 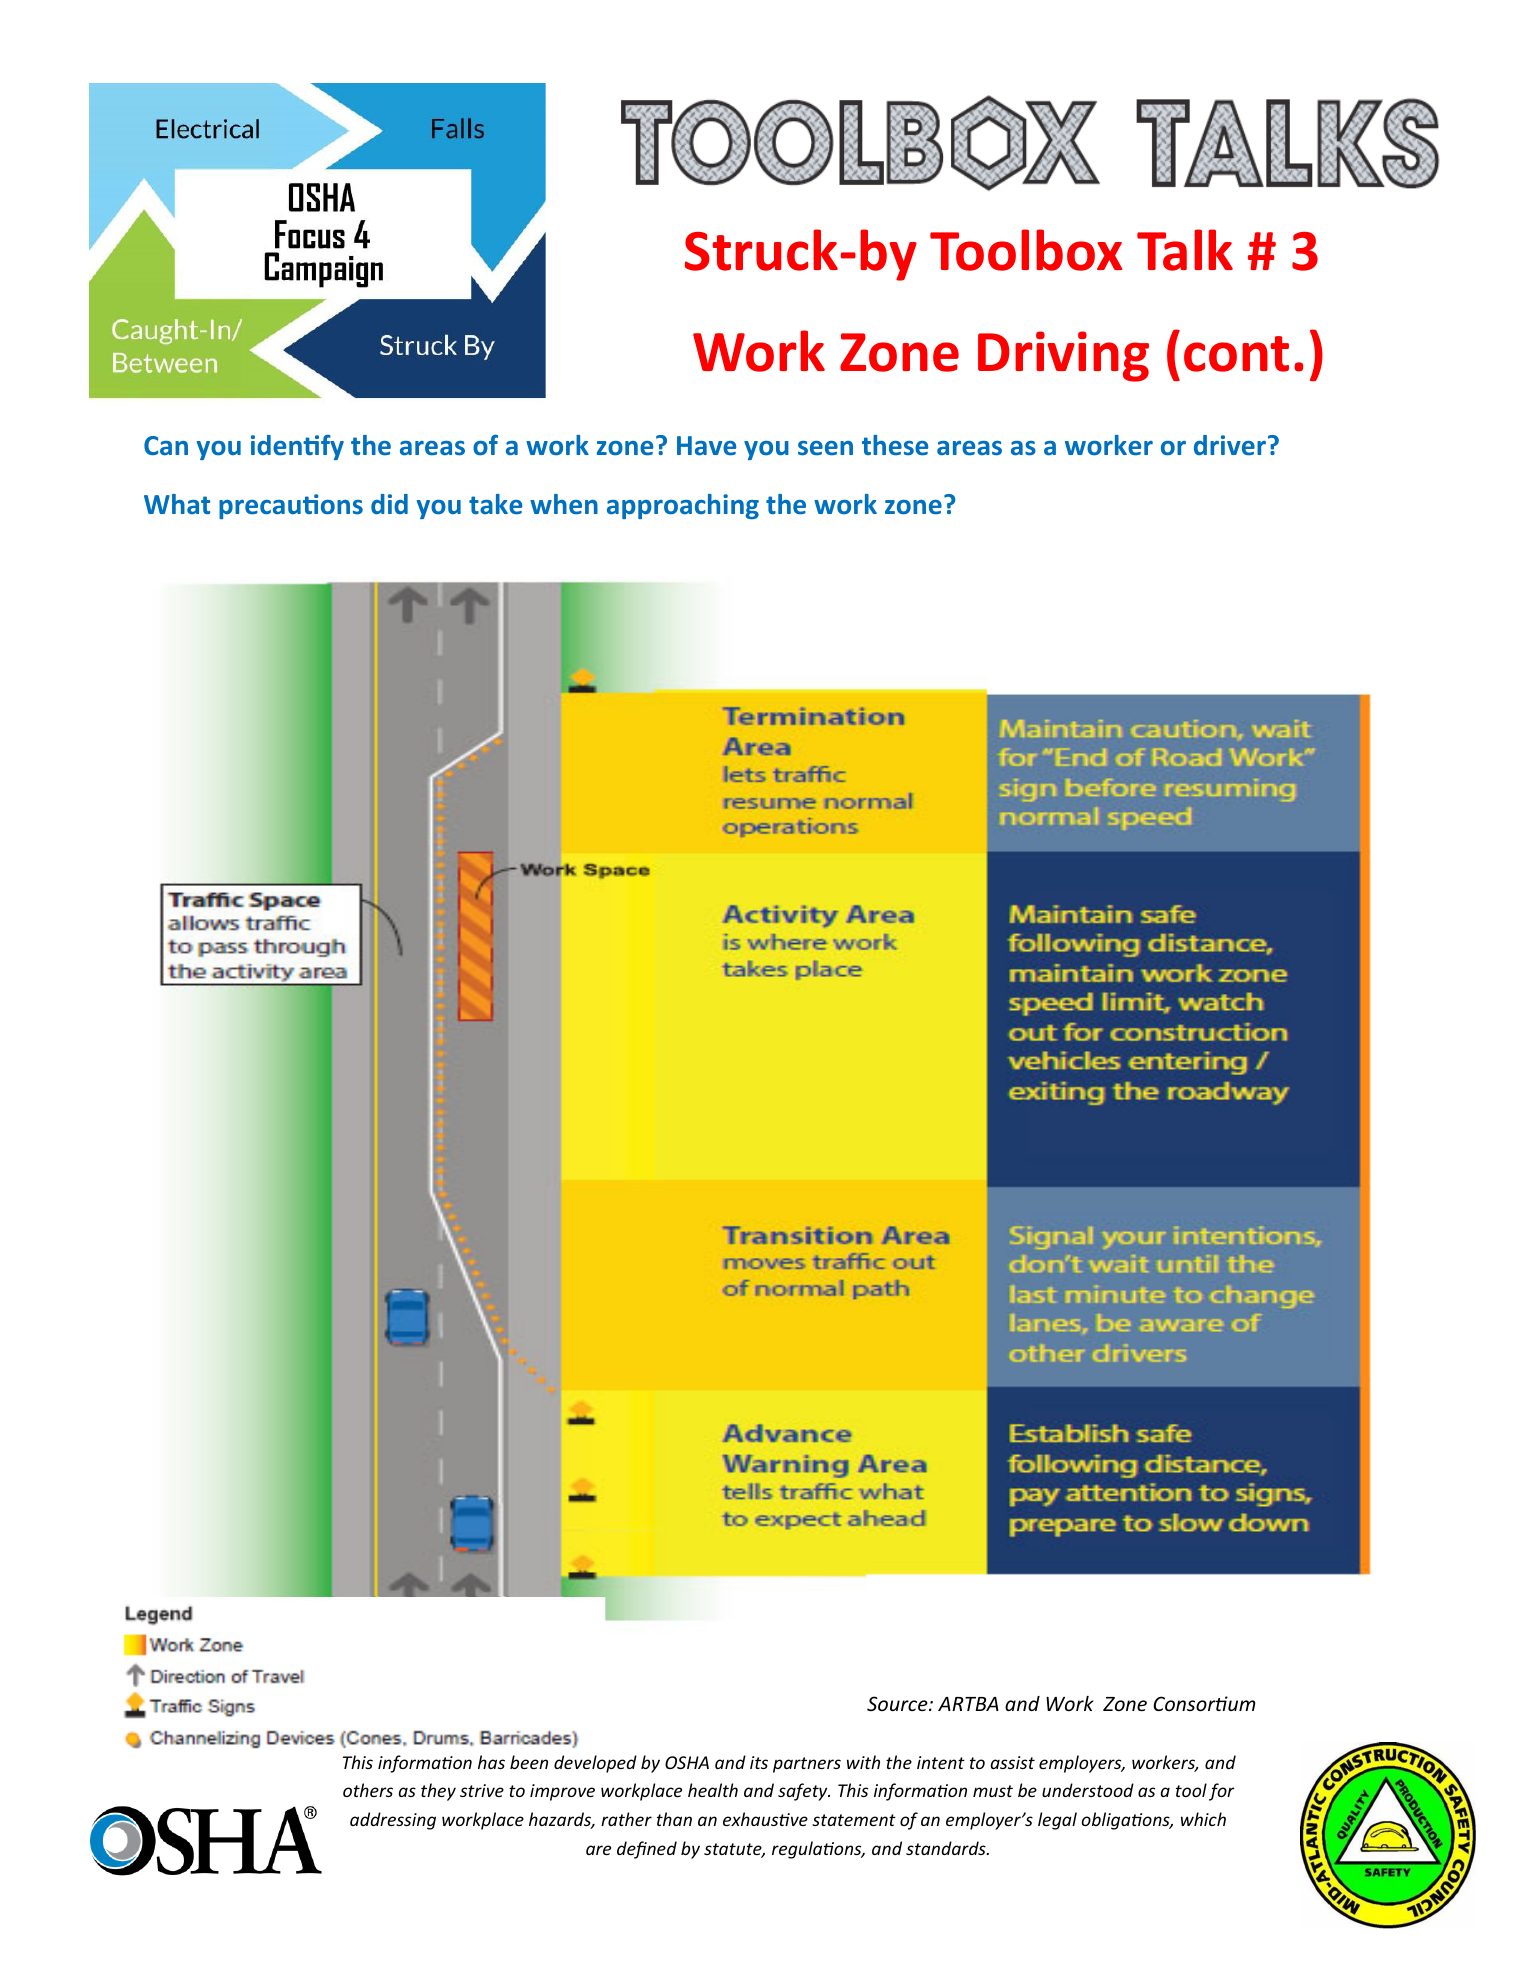 What do you see at coordinates (1013, 1762) in the screenshot?
I see `assist` at bounding box center [1013, 1762].
